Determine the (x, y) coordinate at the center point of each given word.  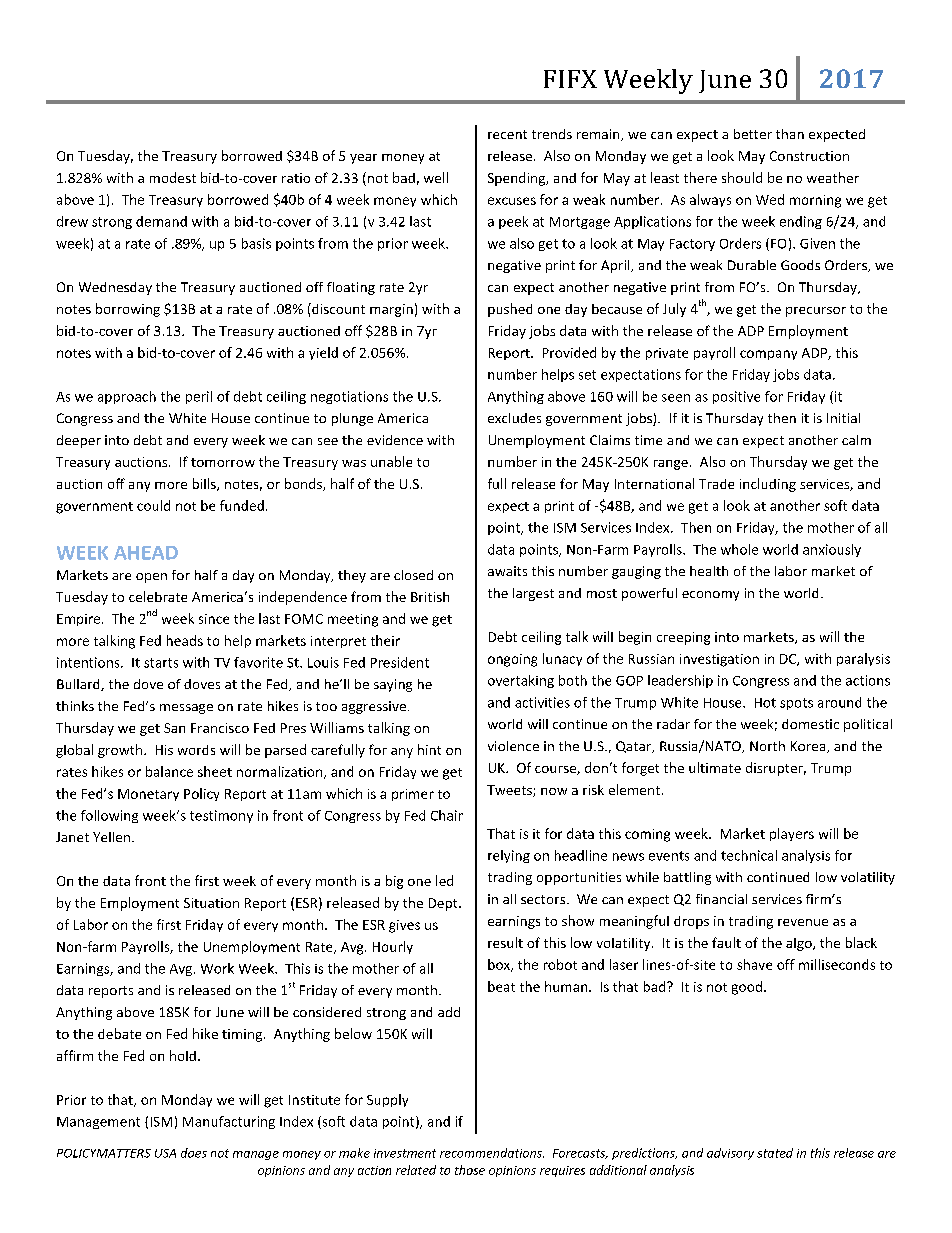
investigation (719, 660)
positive (736, 397)
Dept (444, 904)
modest (173, 177)
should (742, 177)
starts (161, 663)
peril (199, 397)
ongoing (512, 660)
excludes (514, 418)
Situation (211, 903)
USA (165, 1153)
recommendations (492, 1153)
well (436, 177)
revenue (803, 922)
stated (775, 1153)
